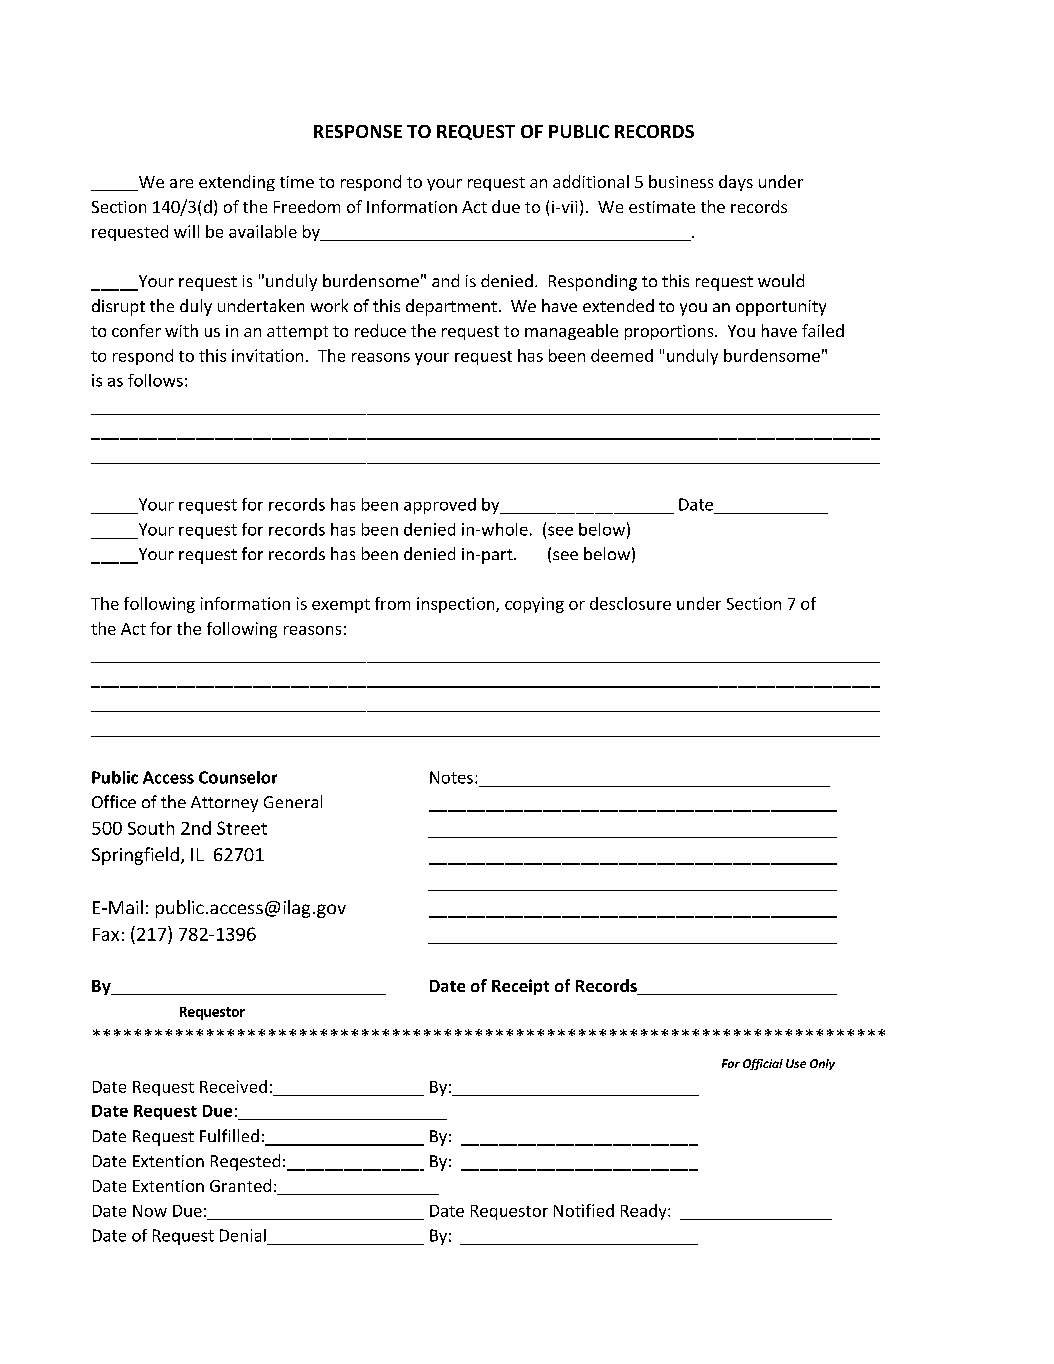  Describe the element at coordinates (181, 183) in the document. I see `are` at that location.
